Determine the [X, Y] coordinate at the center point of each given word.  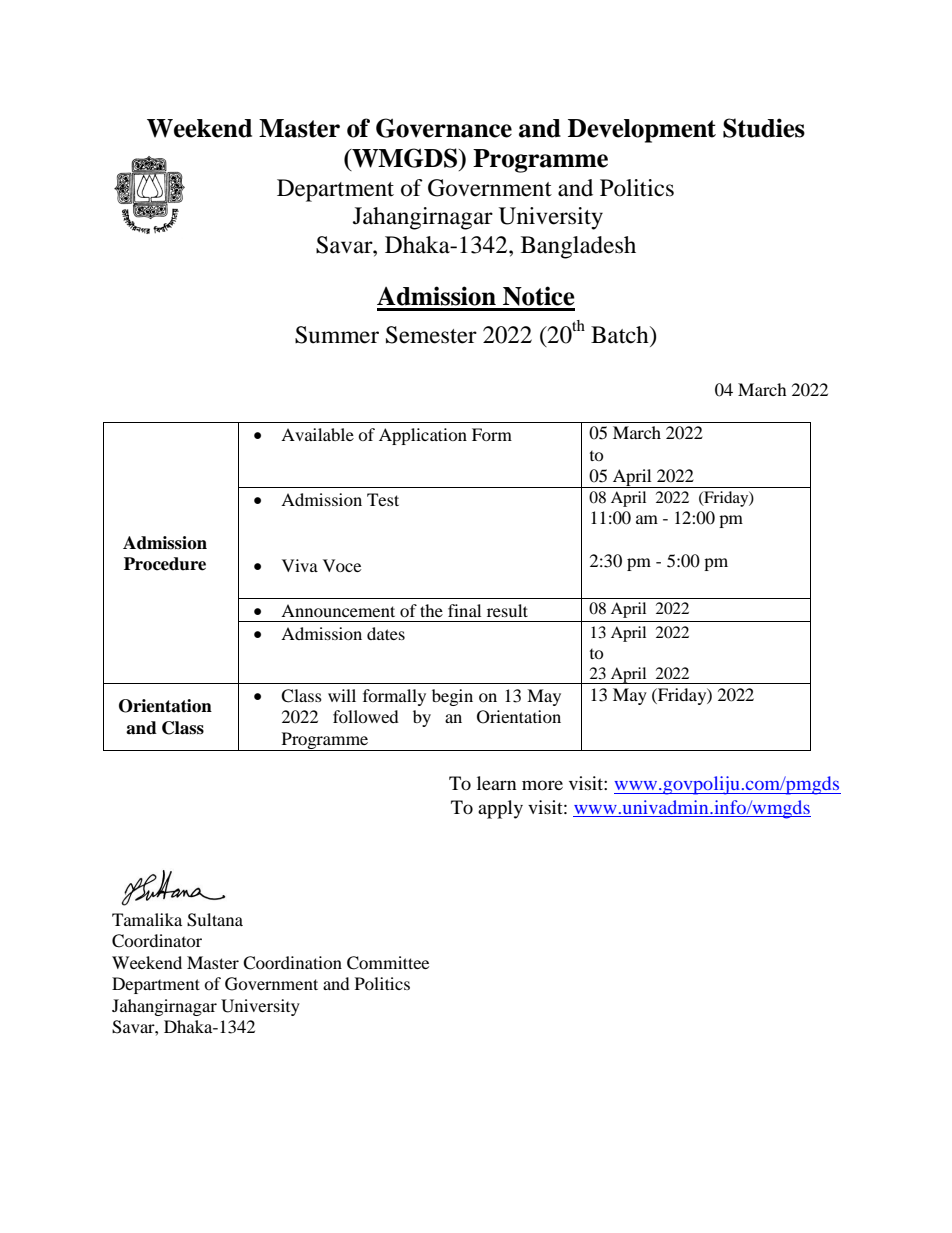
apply [500, 809]
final [464, 610]
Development [642, 131]
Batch [621, 335]
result [507, 610]
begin [452, 697]
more [542, 785]
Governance [444, 128]
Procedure [165, 564]
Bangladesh [578, 247]
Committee [388, 963]
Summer [337, 335]
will [342, 695]
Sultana [215, 920]
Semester [431, 335]
